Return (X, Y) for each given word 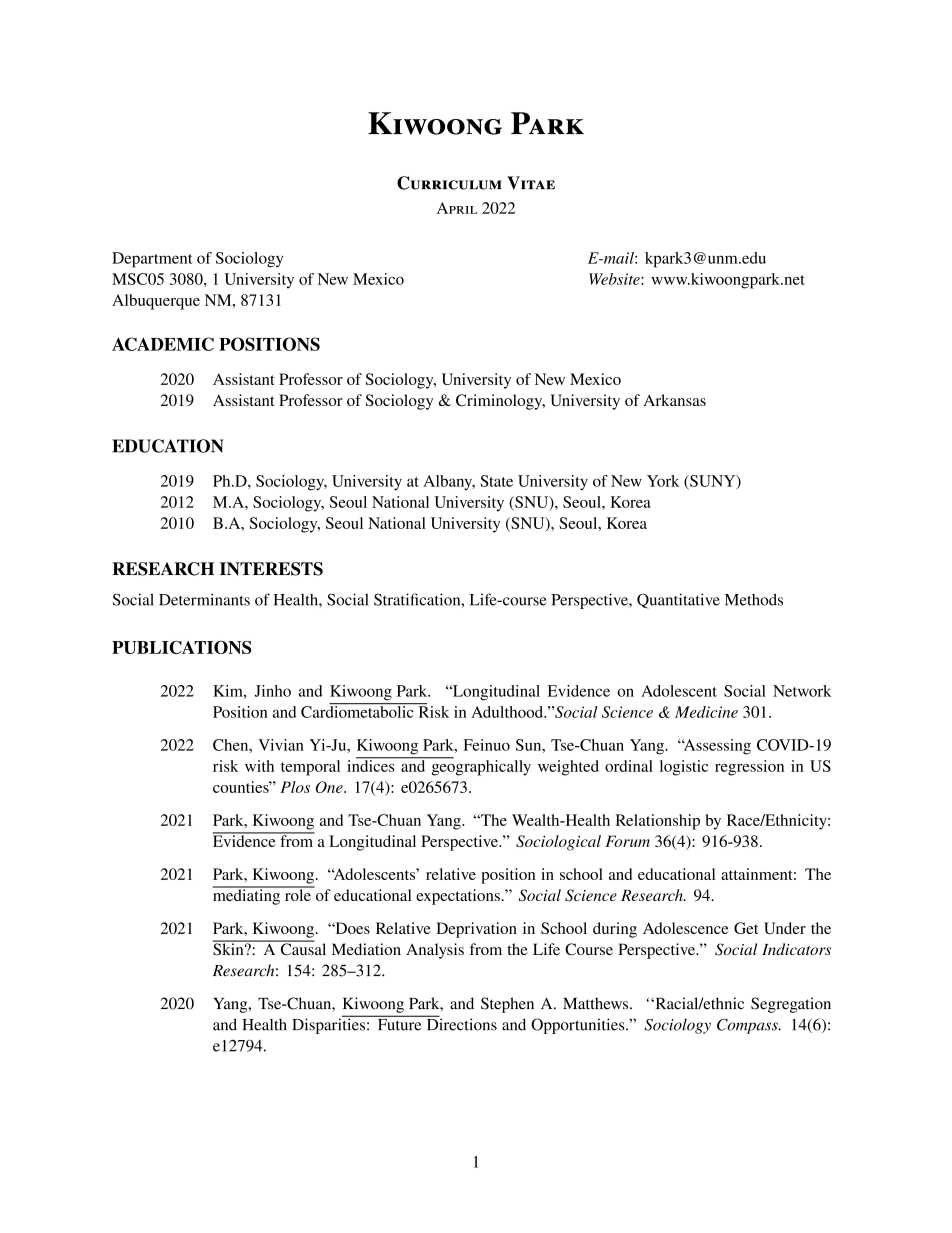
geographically (480, 767)
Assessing (716, 747)
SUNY (713, 482)
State (496, 481)
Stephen (507, 1005)
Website (615, 279)
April (457, 208)
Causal (302, 948)
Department (152, 260)
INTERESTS (271, 569)
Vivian (281, 745)
